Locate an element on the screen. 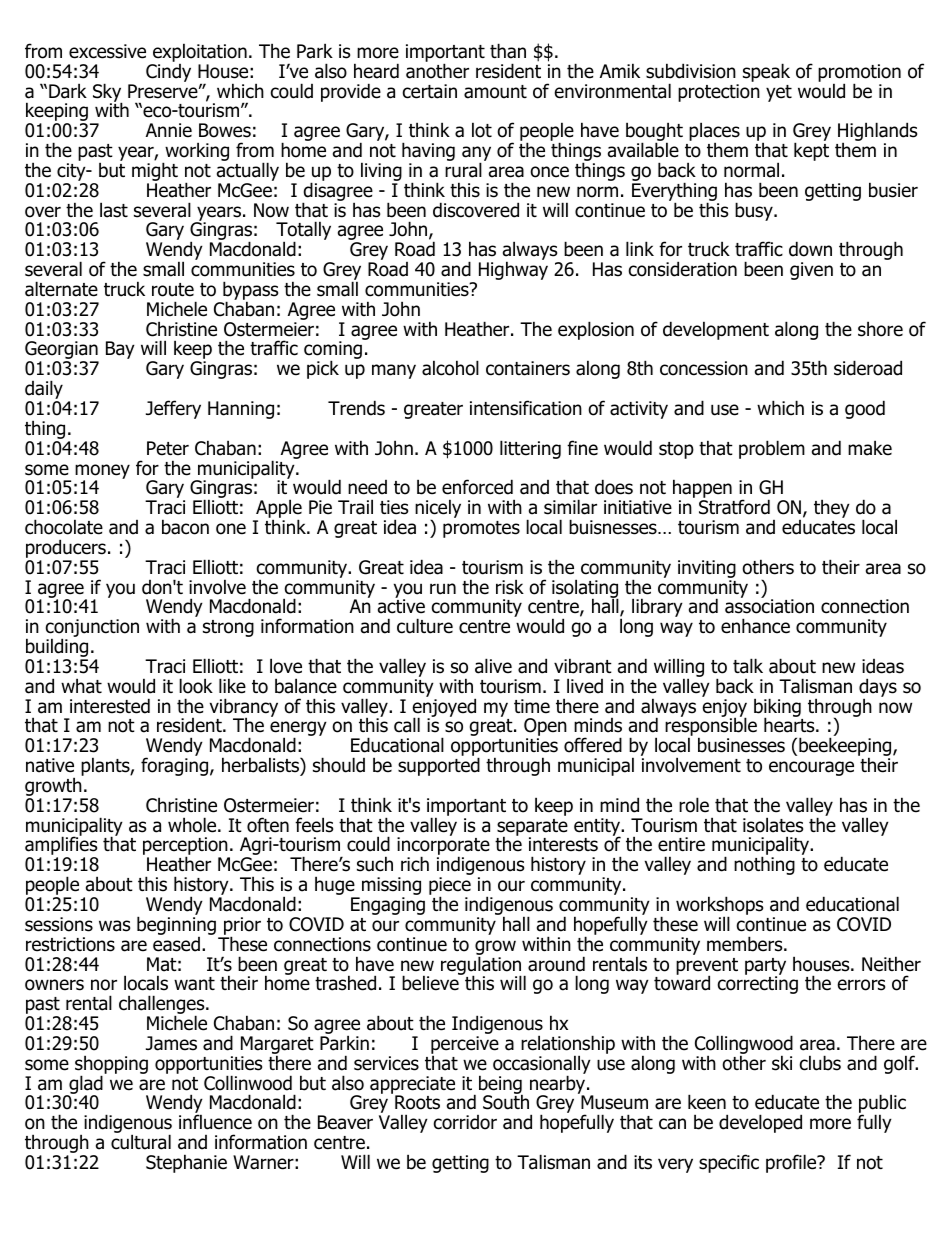 The width and height of the screenshot is (952, 1233). corridor is located at coordinates (465, 1122).
